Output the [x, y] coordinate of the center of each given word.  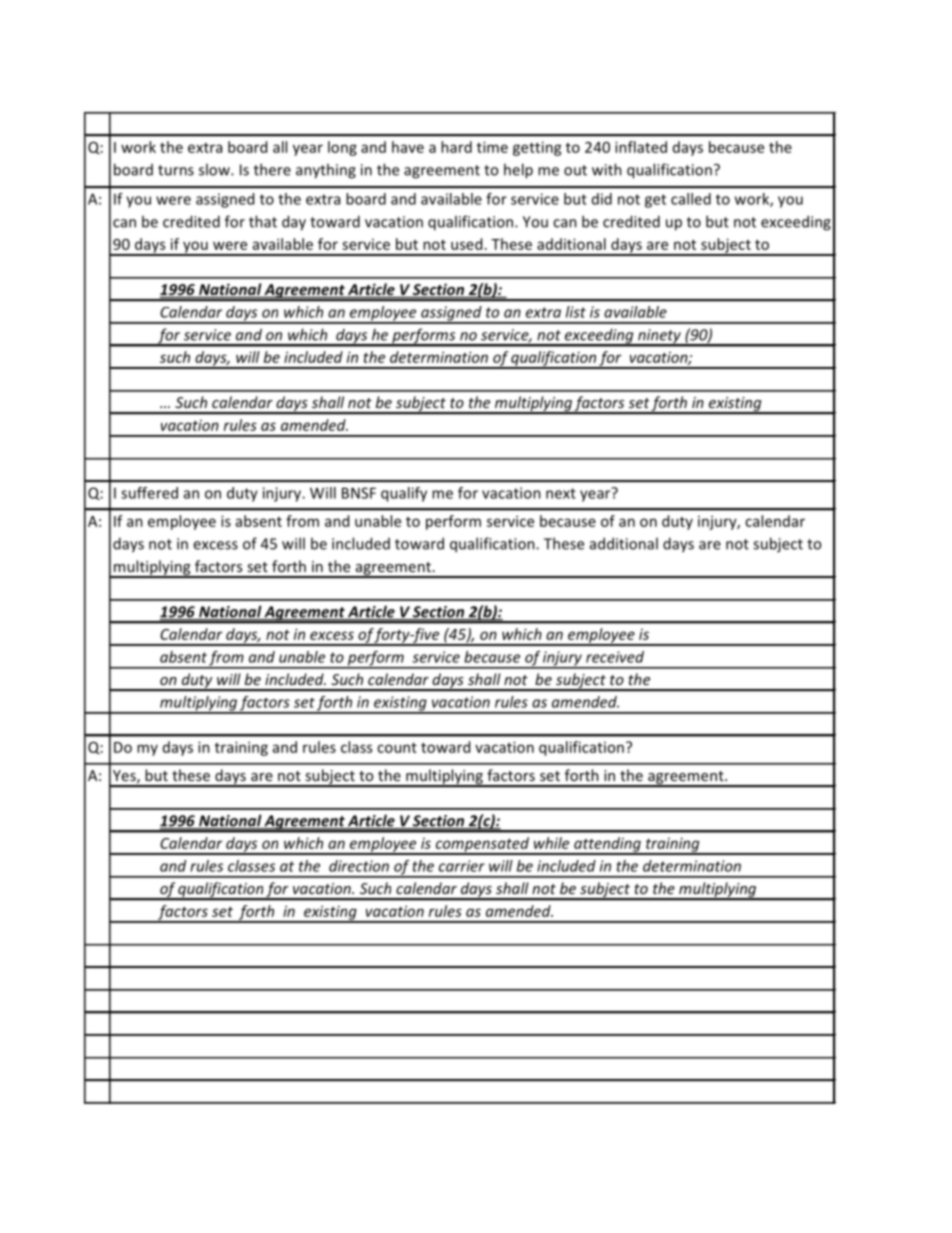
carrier [462, 866]
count [397, 748]
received [615, 657]
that [263, 221]
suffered [149, 493]
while [551, 843]
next [561, 493]
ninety [659, 337]
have [408, 147]
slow [215, 169]
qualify [404, 494]
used [466, 244]
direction [359, 866]
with [607, 169]
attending [607, 845]
